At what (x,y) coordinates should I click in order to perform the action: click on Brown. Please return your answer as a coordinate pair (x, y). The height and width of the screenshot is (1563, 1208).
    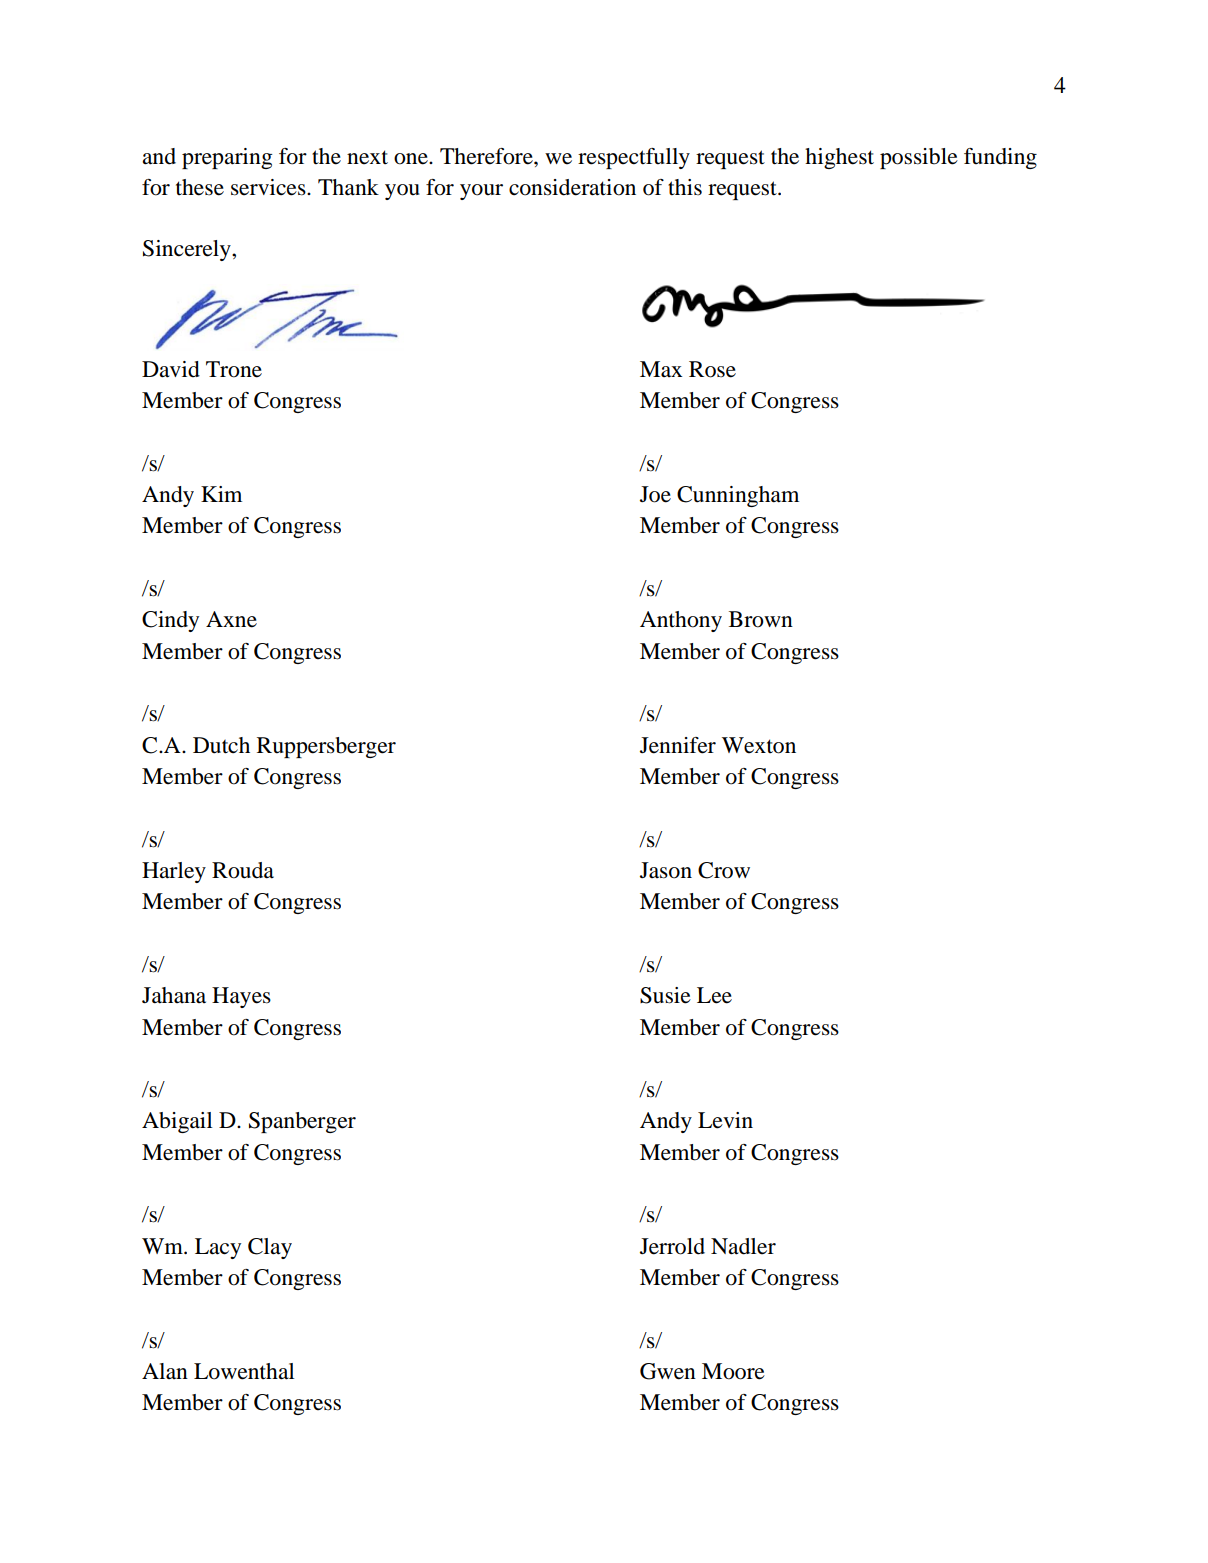
    Looking at the image, I should click on (761, 619).
